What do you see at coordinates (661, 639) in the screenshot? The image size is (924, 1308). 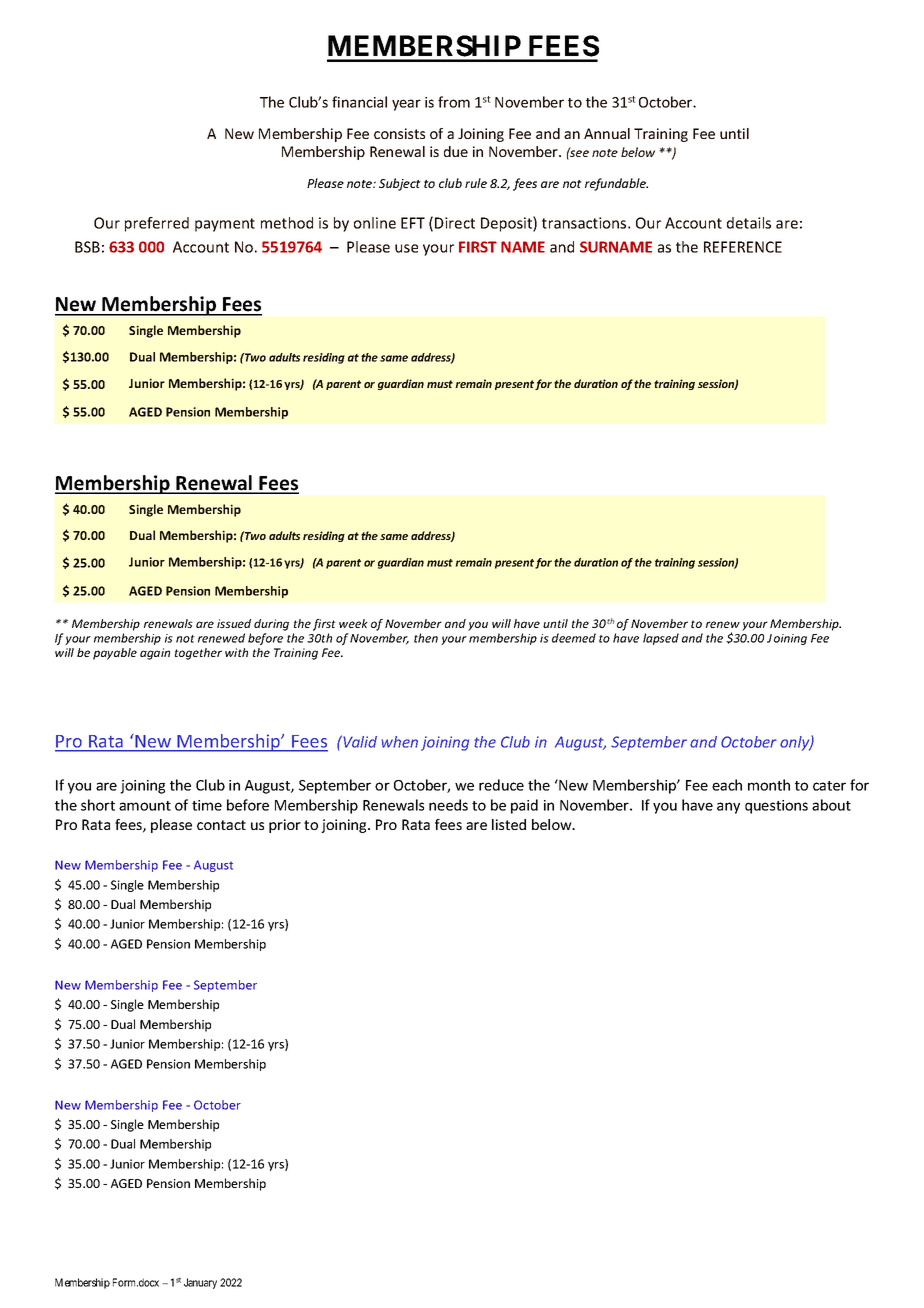 I see `lapsed` at bounding box center [661, 639].
